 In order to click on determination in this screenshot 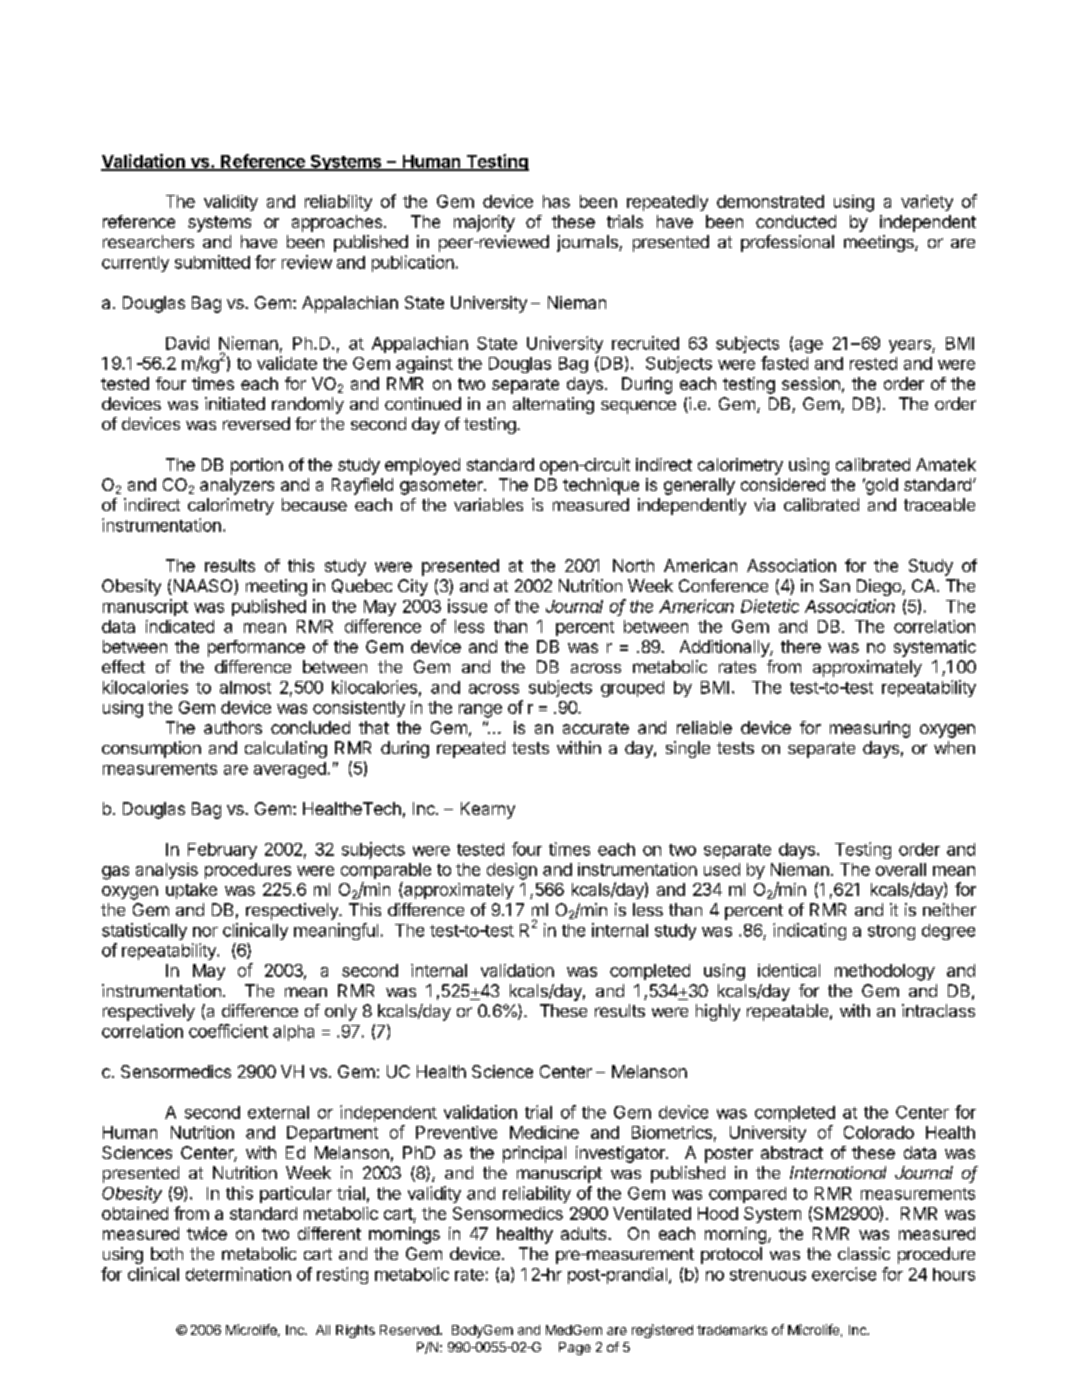, I will do `click(238, 1274)`.
